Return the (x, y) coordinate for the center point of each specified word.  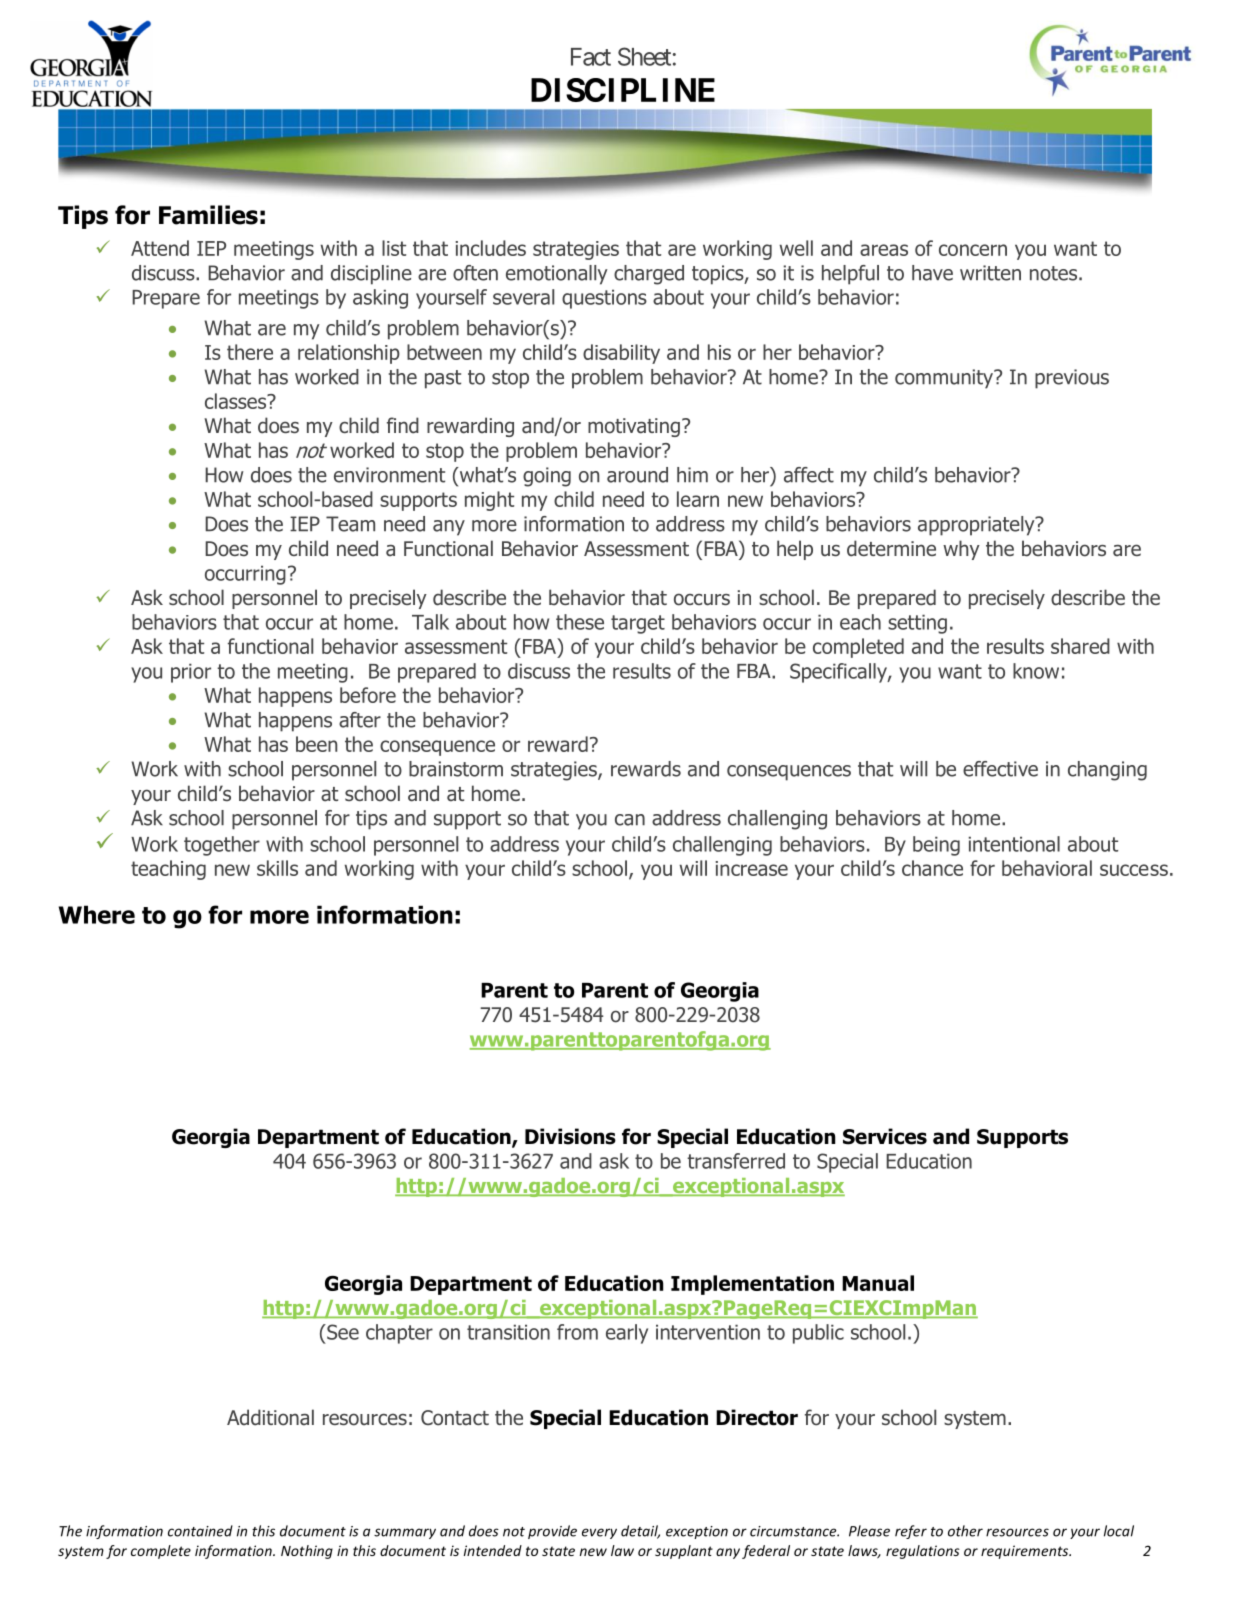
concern (973, 250)
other (965, 1531)
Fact (591, 57)
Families (208, 215)
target (638, 624)
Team (350, 524)
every (599, 1533)
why (961, 550)
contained (200, 1531)
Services (885, 1136)
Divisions (570, 1136)
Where (97, 914)
